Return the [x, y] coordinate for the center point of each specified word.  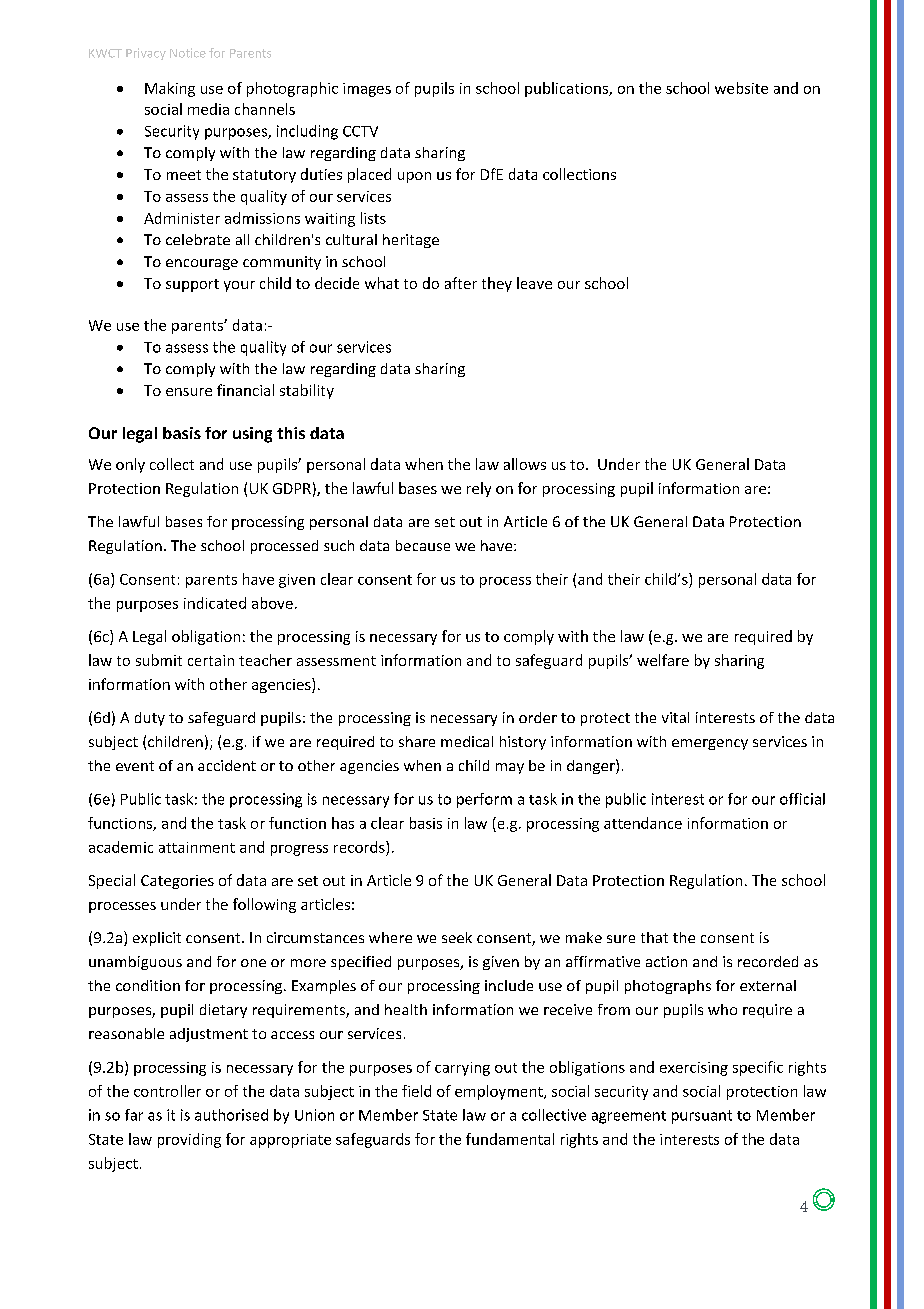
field [416, 1091]
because [423, 545]
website [741, 88]
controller [167, 1091]
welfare [663, 660]
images [367, 90]
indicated [215, 603]
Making [170, 89]
